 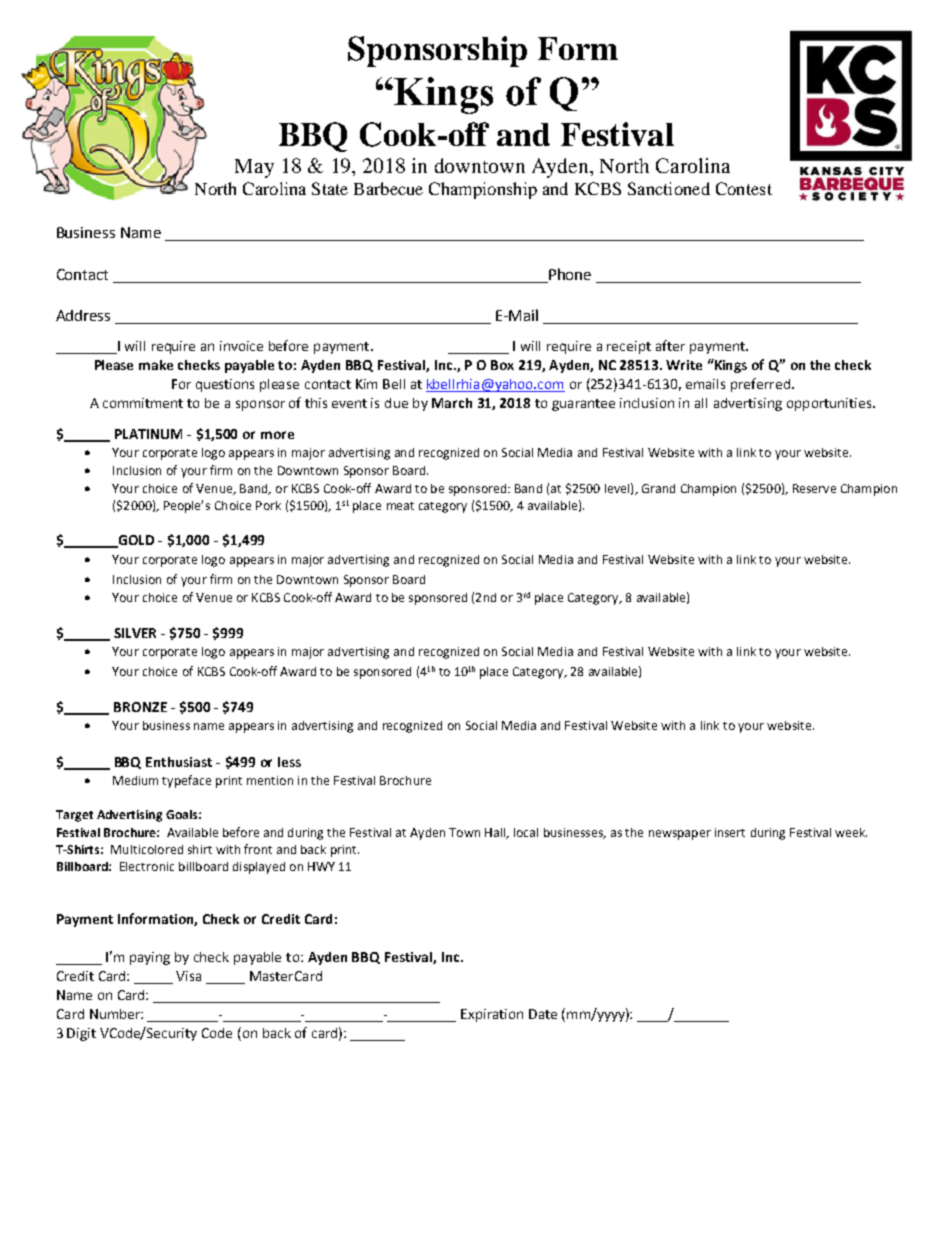 What do you see at coordinates (543, 1014) in the page?
I see `Date` at bounding box center [543, 1014].
